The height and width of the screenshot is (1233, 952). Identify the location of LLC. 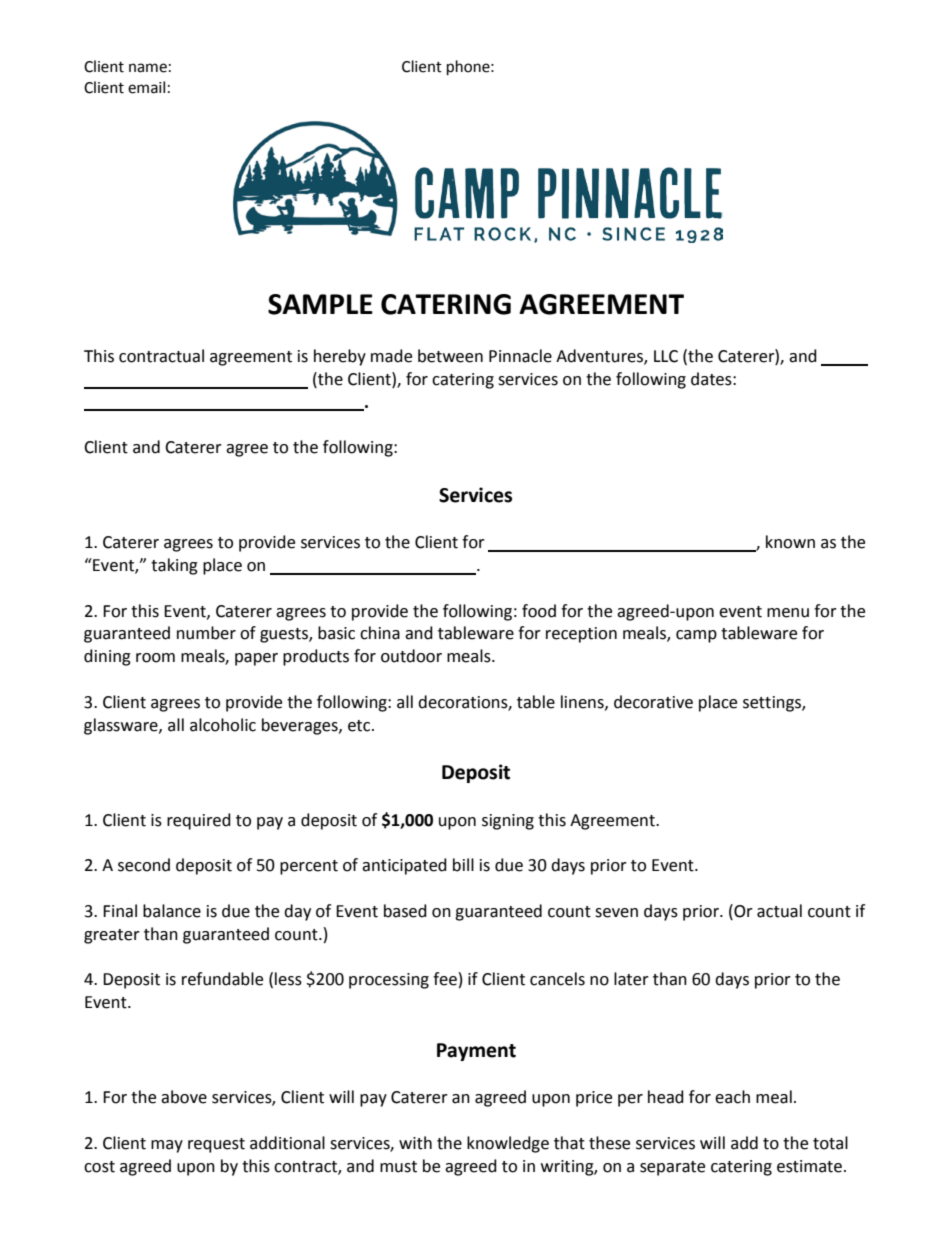
(666, 356).
